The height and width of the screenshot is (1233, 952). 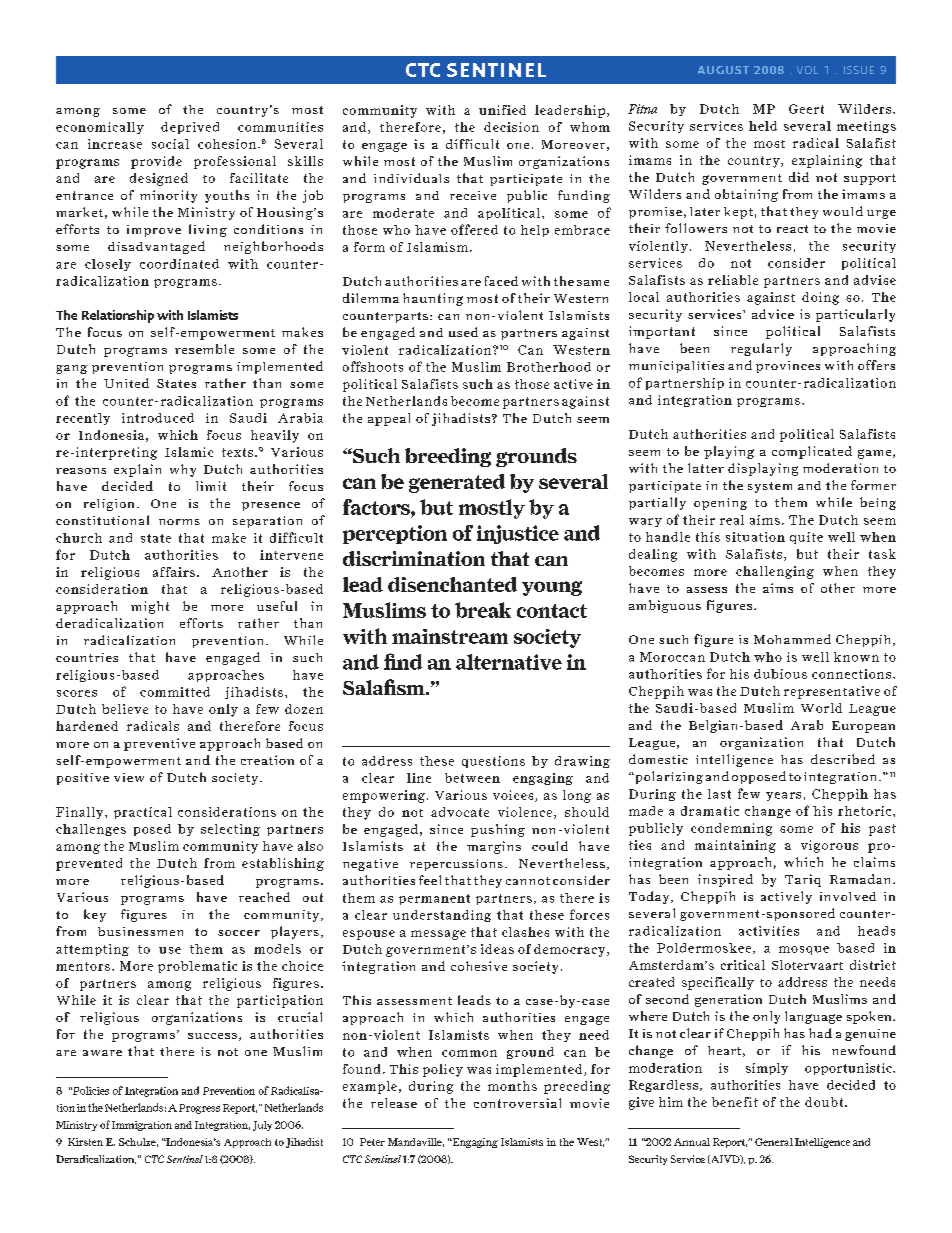 I want to click on controversial, so click(x=517, y=1103).
